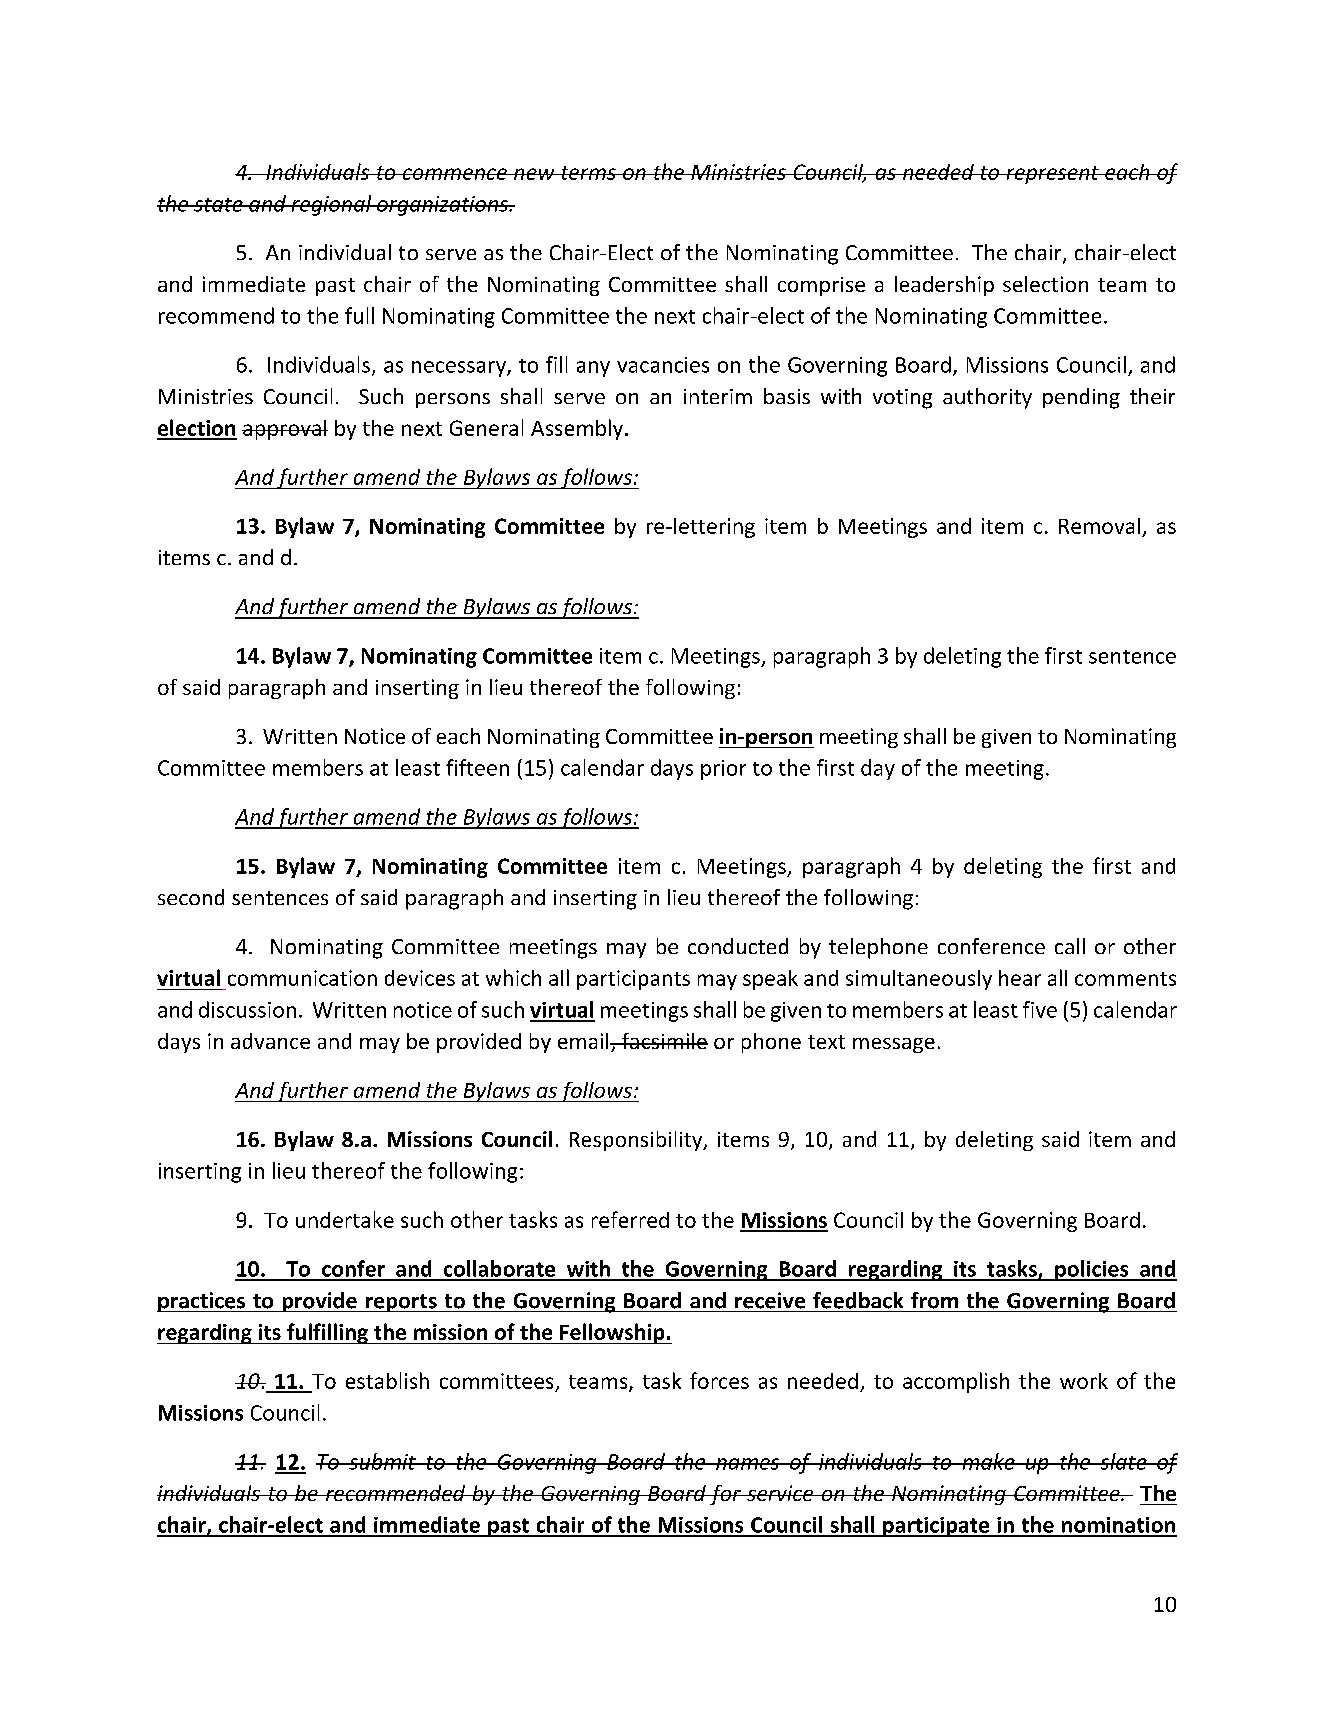 Image resolution: width=1334 pixels, height=1726 pixels. Describe the element at coordinates (191, 897) in the screenshot. I see `second` at that location.
